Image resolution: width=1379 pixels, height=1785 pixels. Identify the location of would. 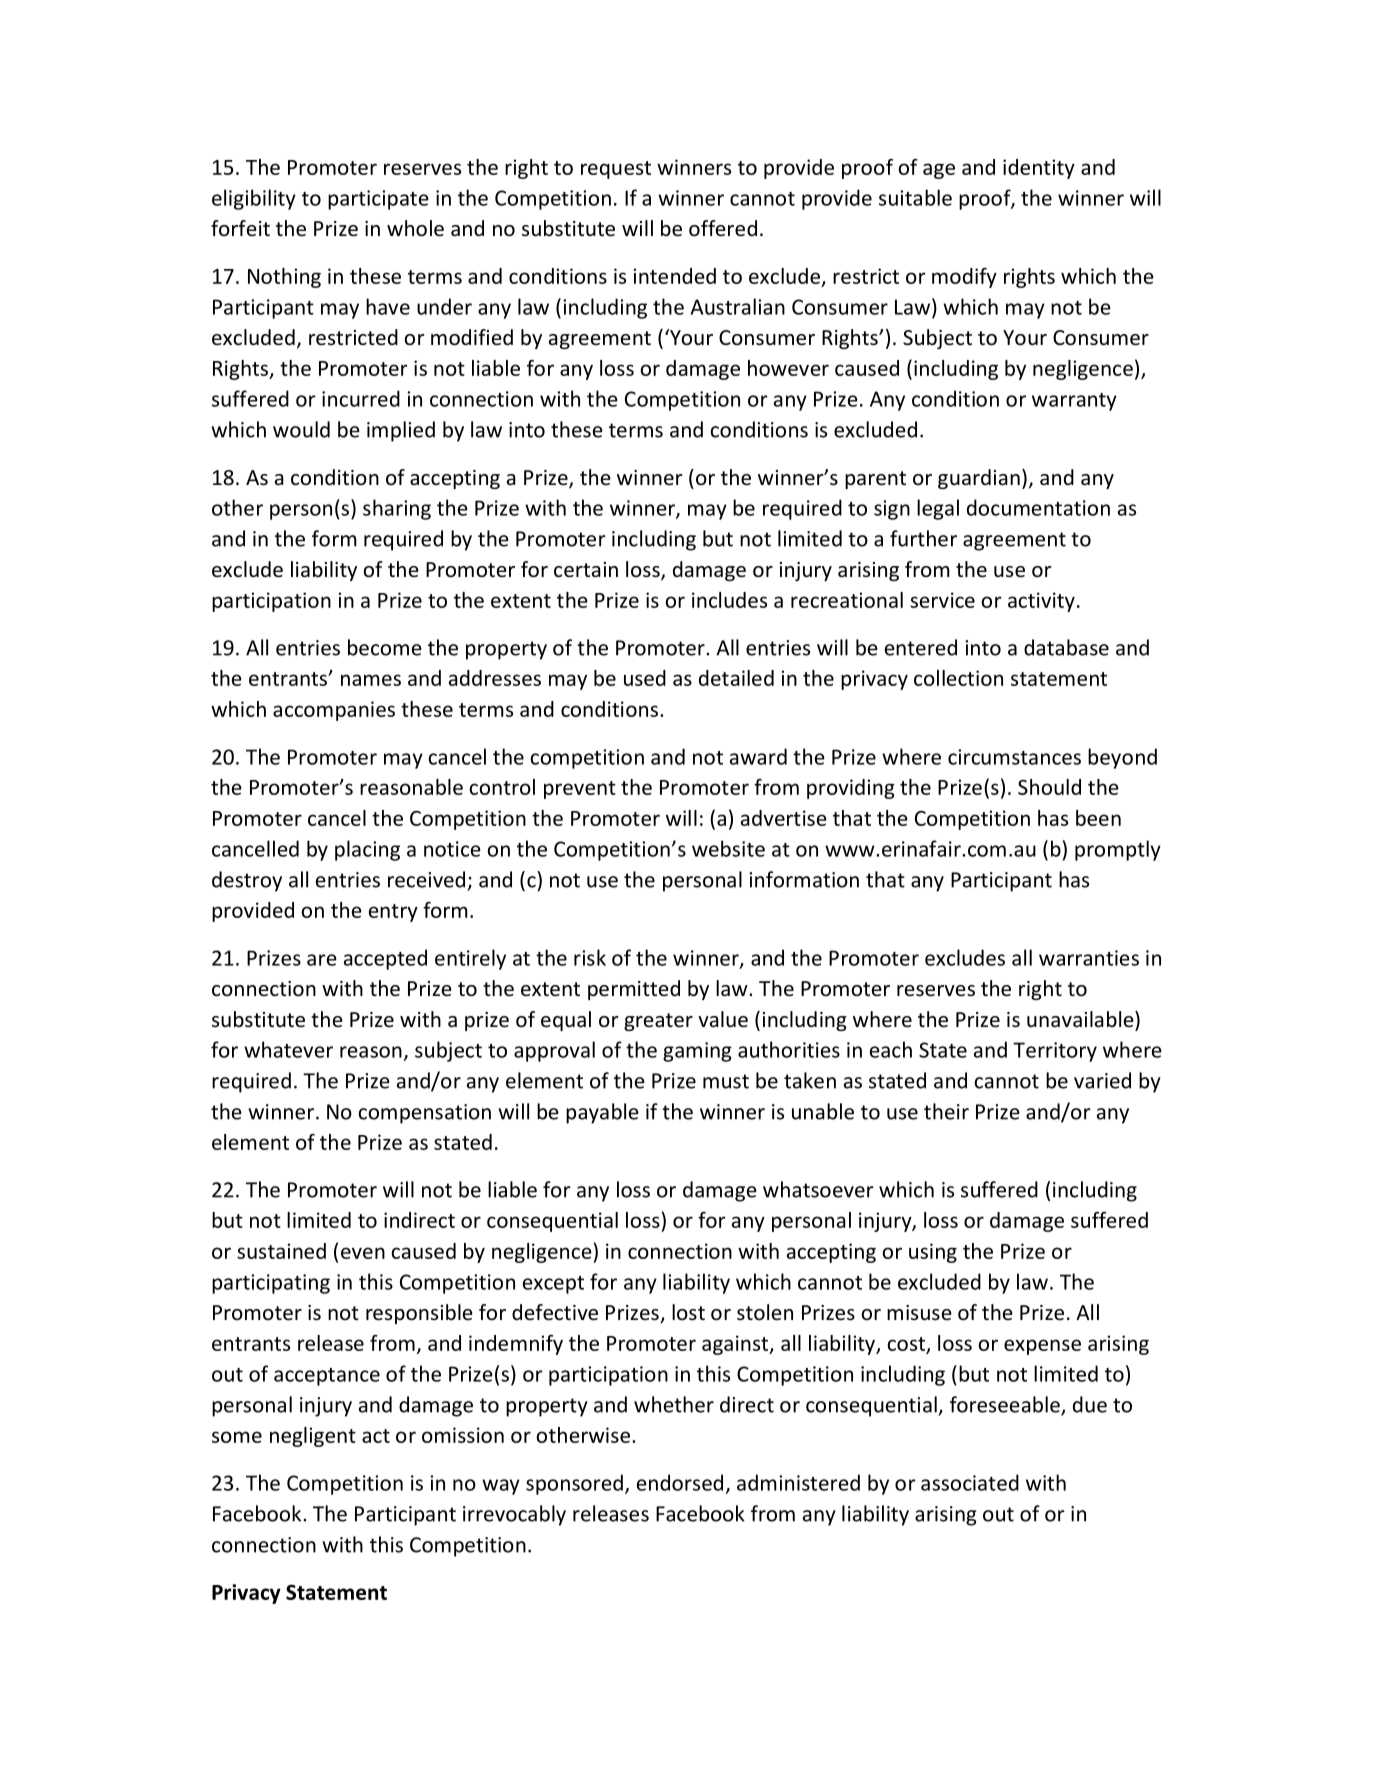
(301, 429).
